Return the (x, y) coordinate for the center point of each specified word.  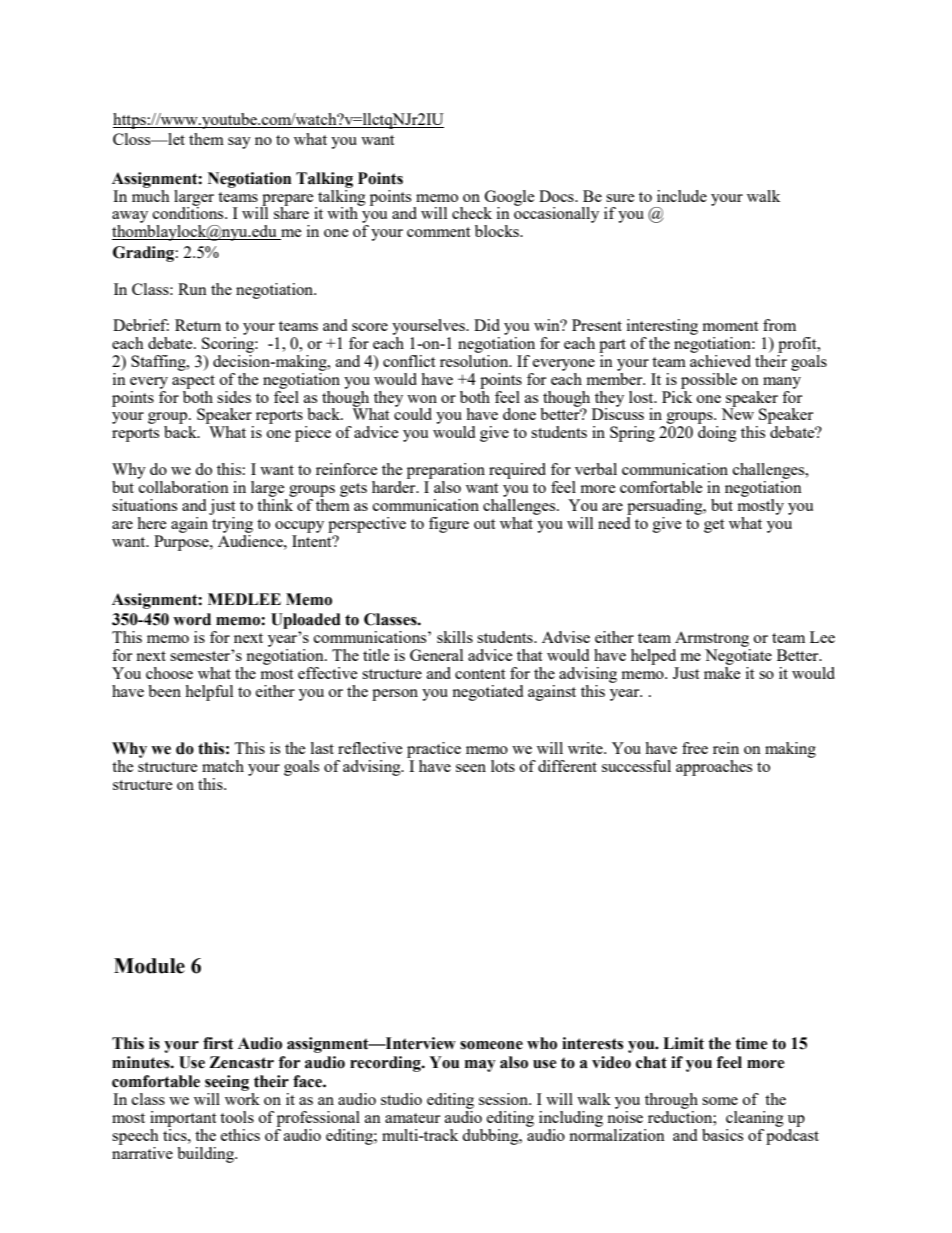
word (192, 619)
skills (455, 637)
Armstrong (712, 639)
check (472, 213)
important (183, 1119)
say (239, 143)
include (682, 196)
